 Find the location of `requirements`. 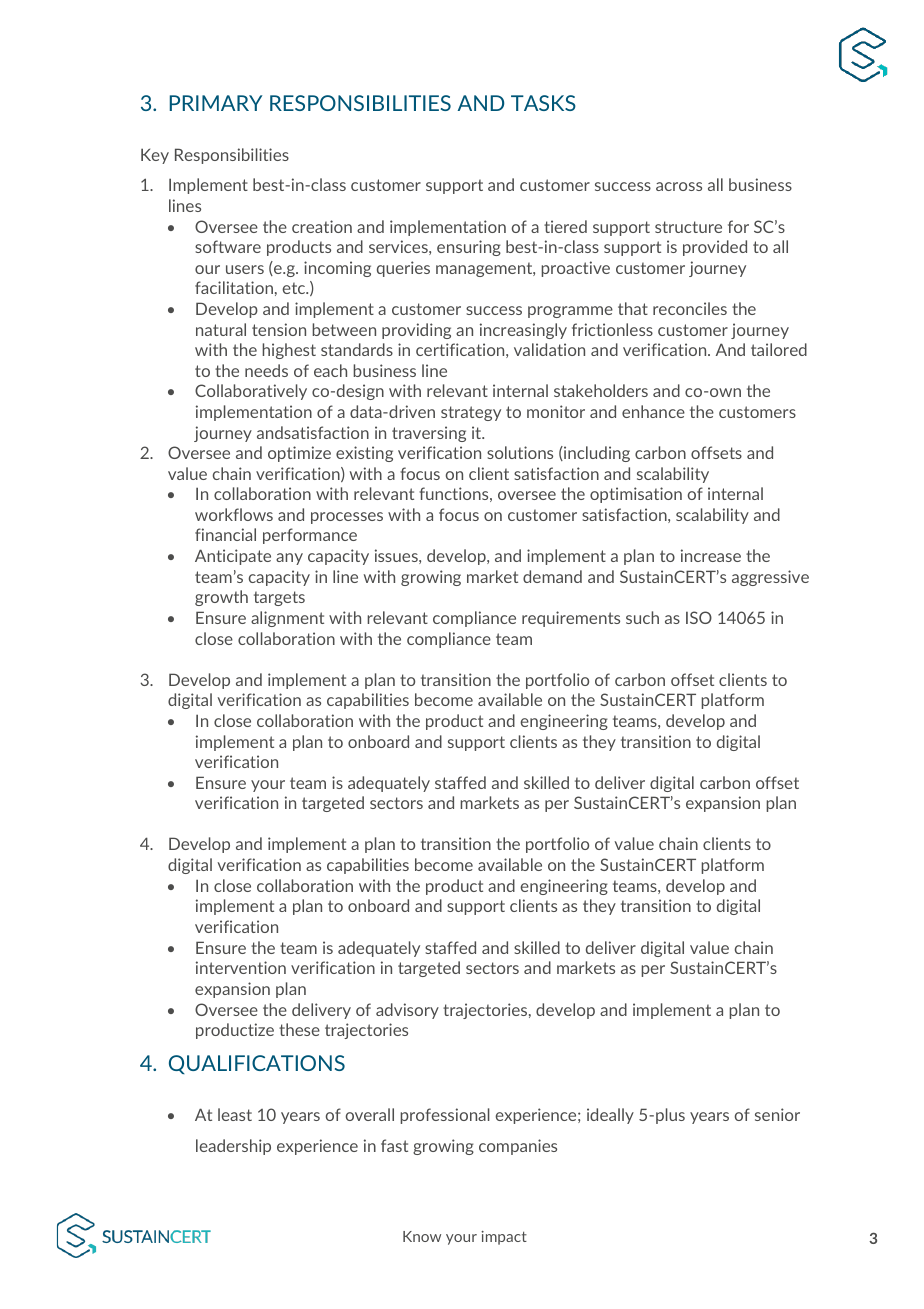

requirements is located at coordinates (571, 619).
